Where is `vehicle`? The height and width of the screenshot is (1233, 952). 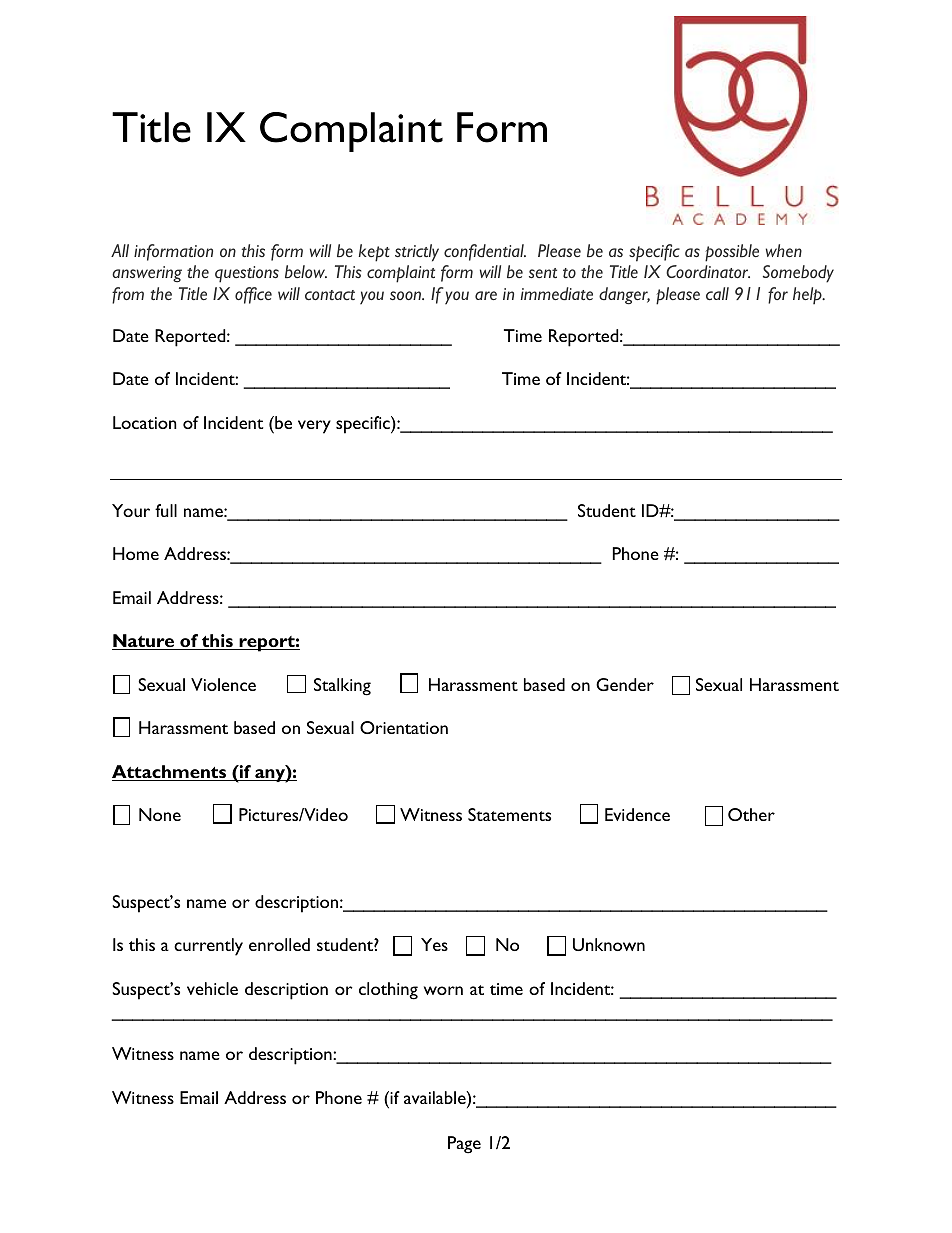
vehicle is located at coordinates (212, 988).
